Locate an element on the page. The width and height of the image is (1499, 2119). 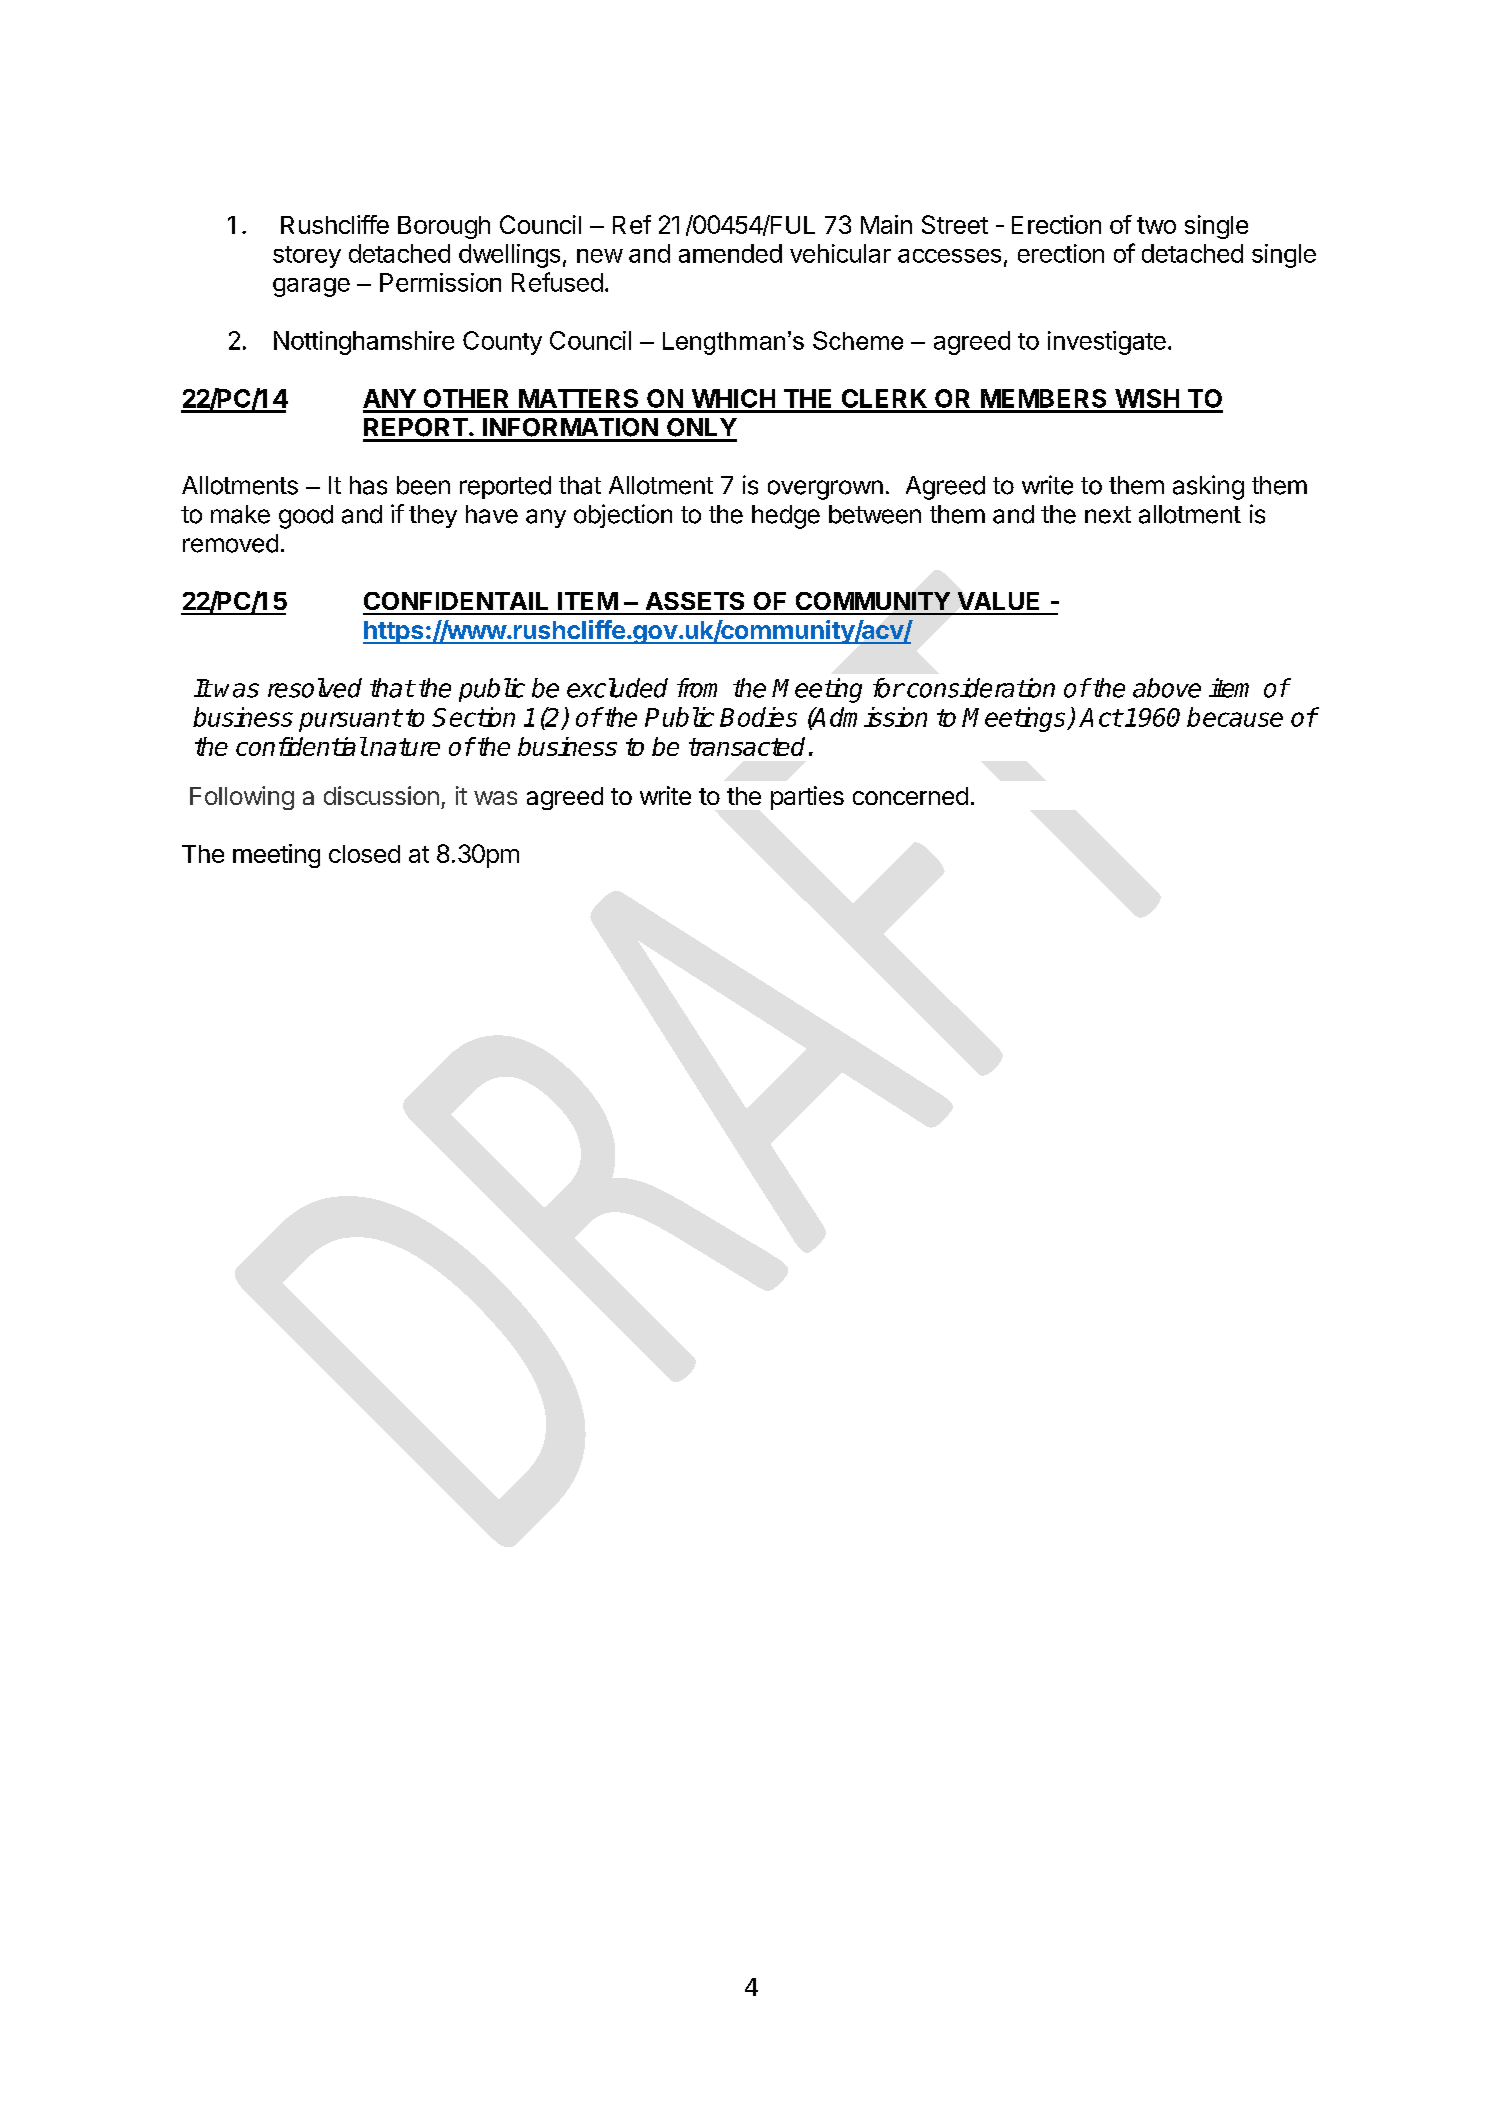
investigate is located at coordinates (1107, 343).
